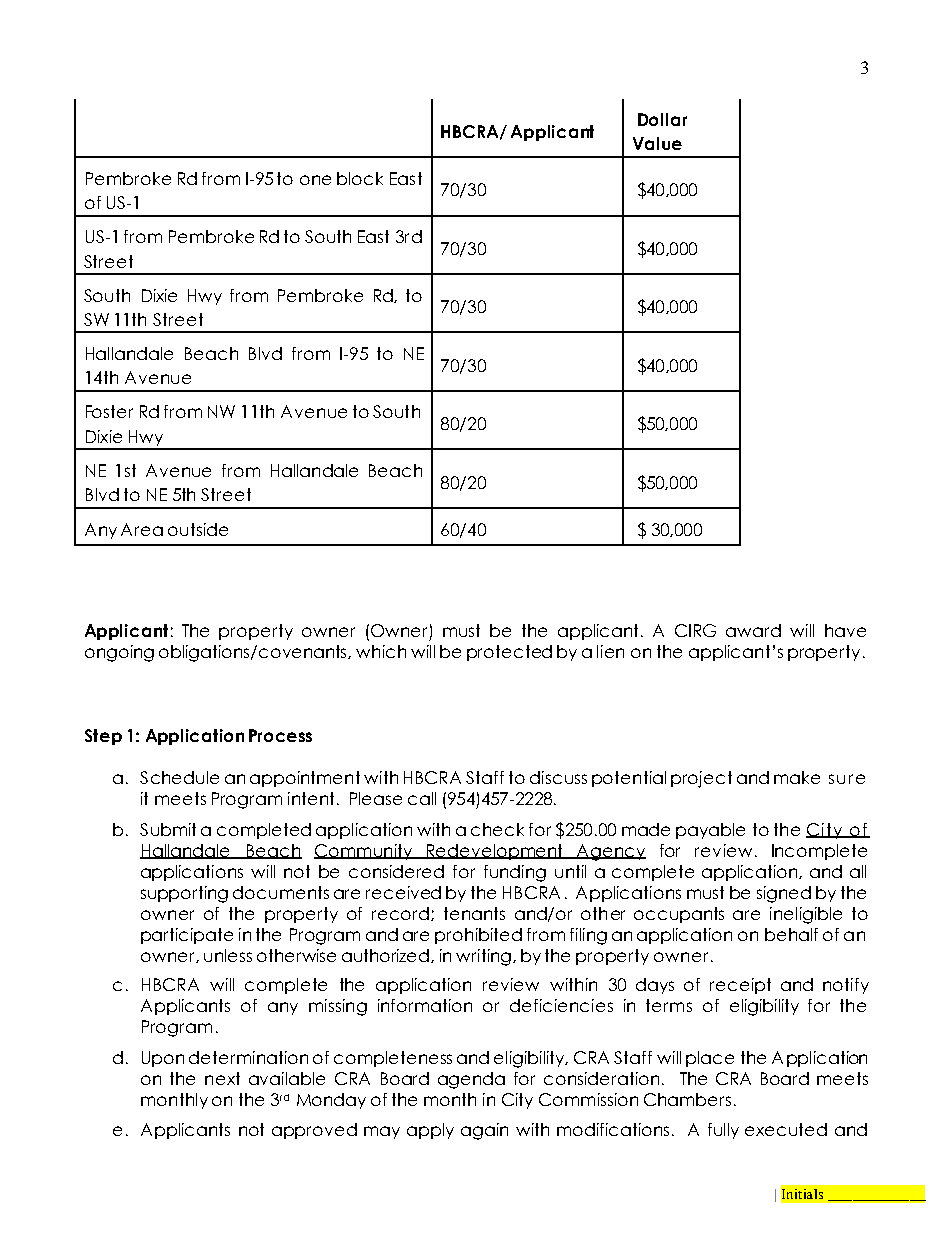 This page has height=1233, width=952. Describe the element at coordinates (109, 411) in the page. I see `Foster` at that location.
